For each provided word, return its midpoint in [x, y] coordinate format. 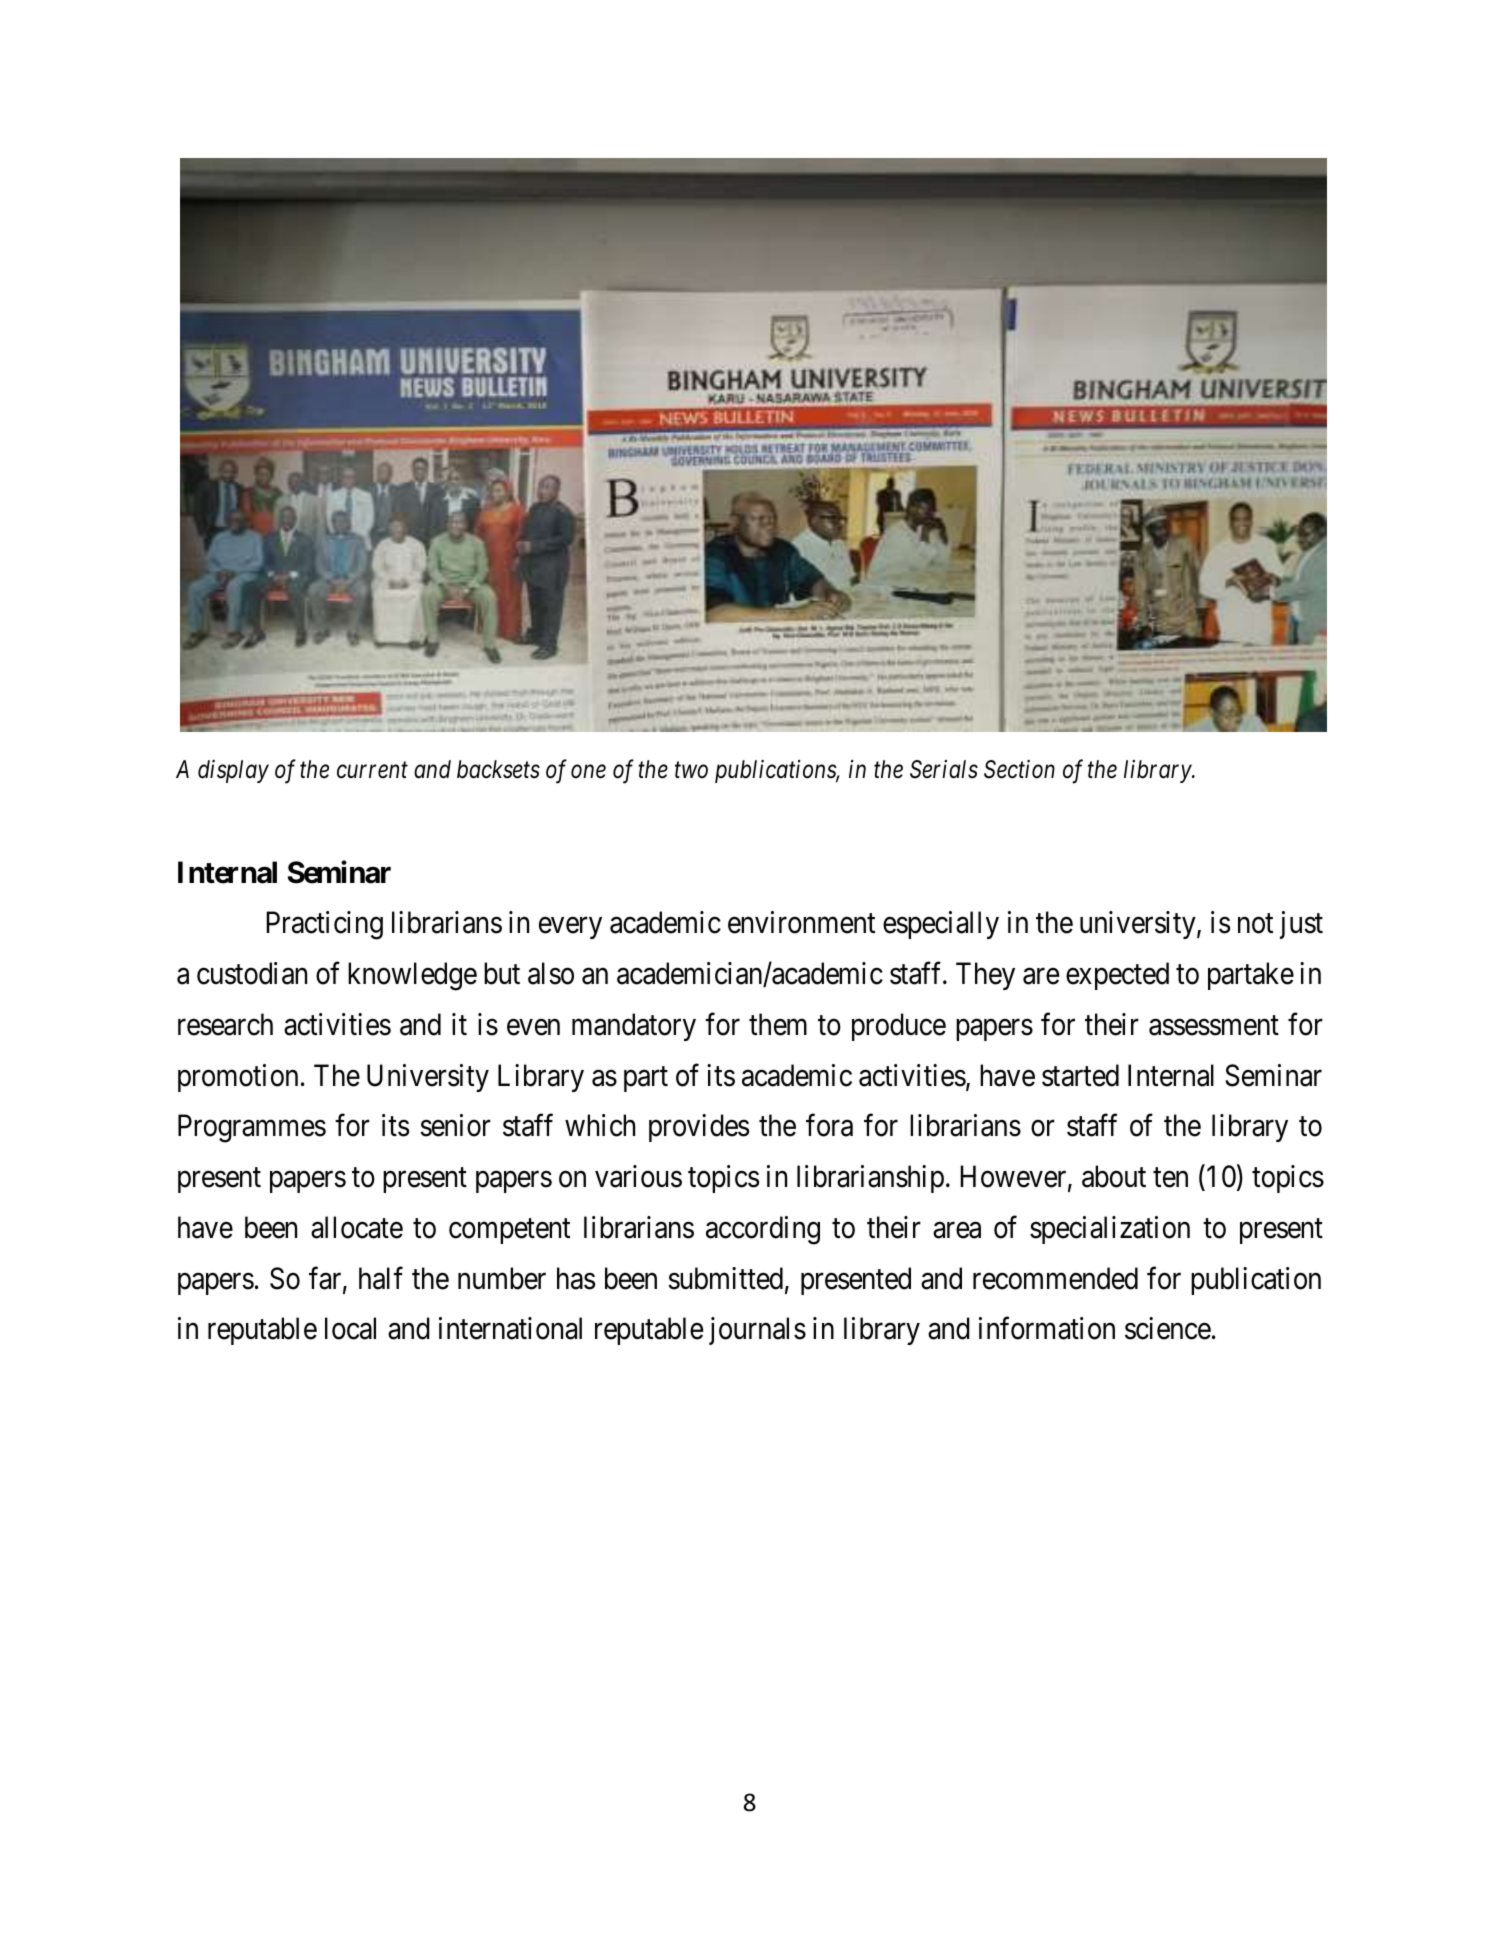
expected [1117, 976]
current [372, 771]
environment [801, 922]
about [1114, 1176]
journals [757, 1331]
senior [455, 1125]
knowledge [412, 976]
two [691, 771]
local [350, 1328]
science [1168, 1328]
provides [699, 1128]
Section [1019, 769]
